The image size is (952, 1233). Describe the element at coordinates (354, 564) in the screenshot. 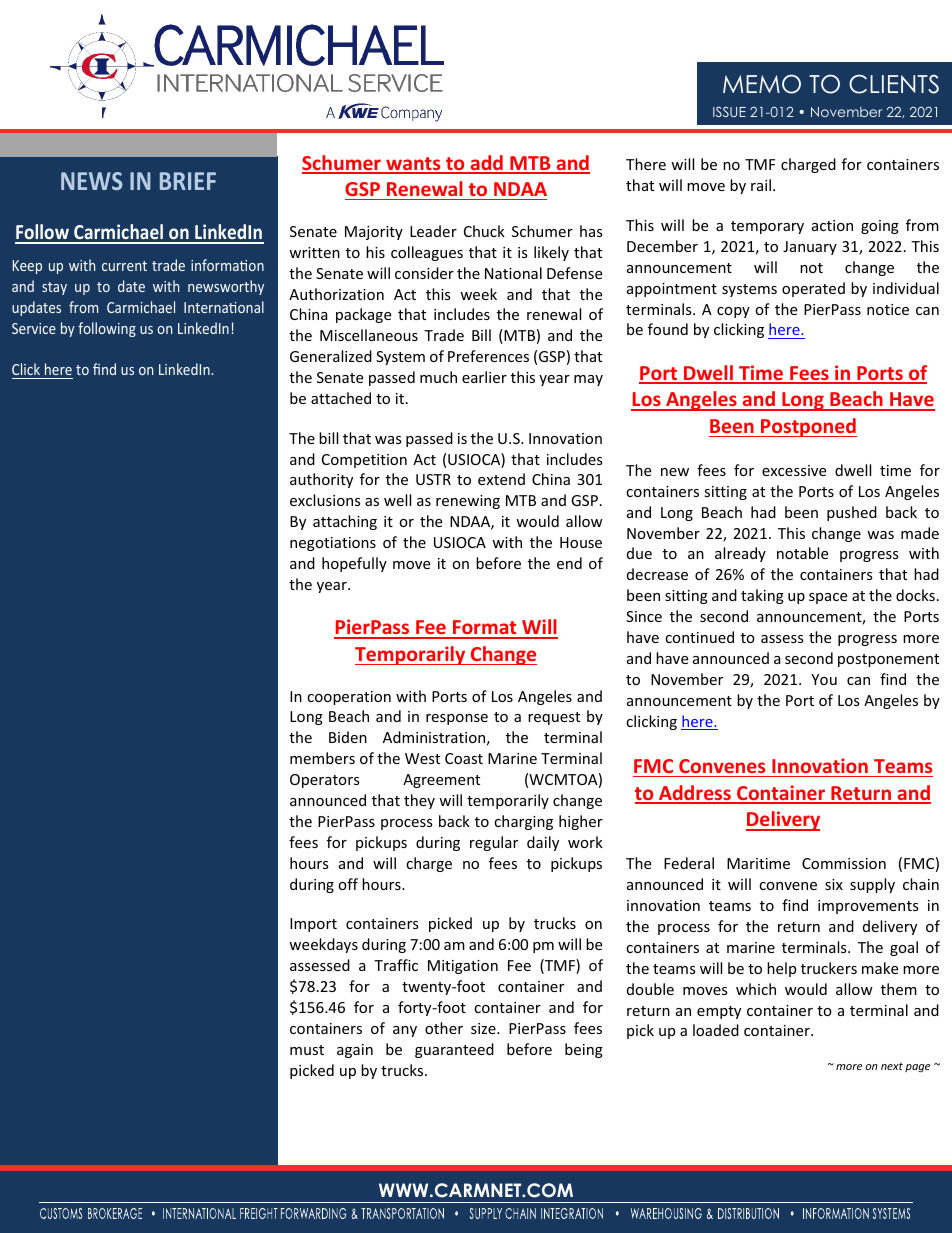

I see `hopefully` at that location.
